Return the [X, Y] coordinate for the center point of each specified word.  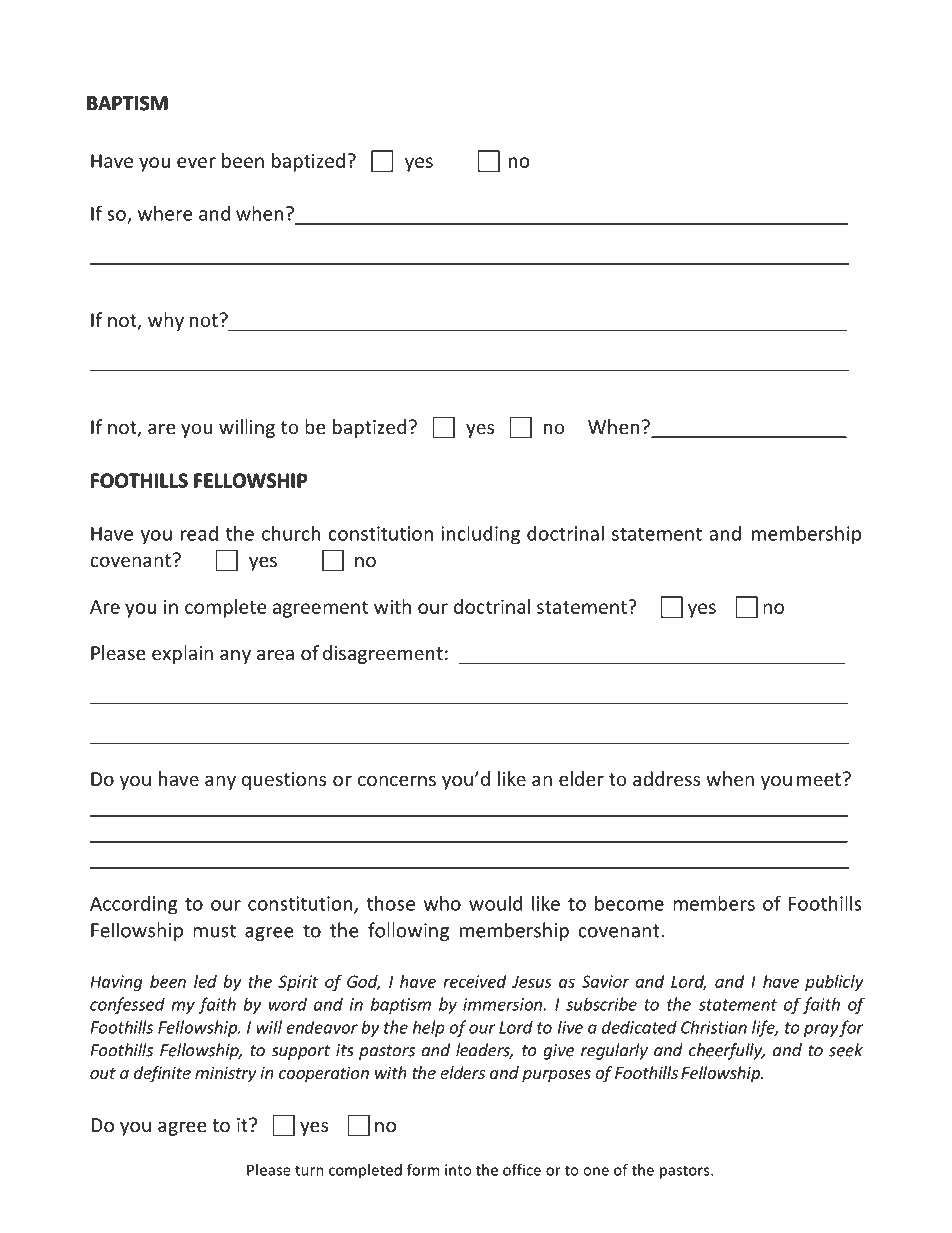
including [480, 535]
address [666, 778]
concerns [397, 780]
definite [162, 1074]
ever [196, 162]
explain [182, 654]
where [165, 213]
